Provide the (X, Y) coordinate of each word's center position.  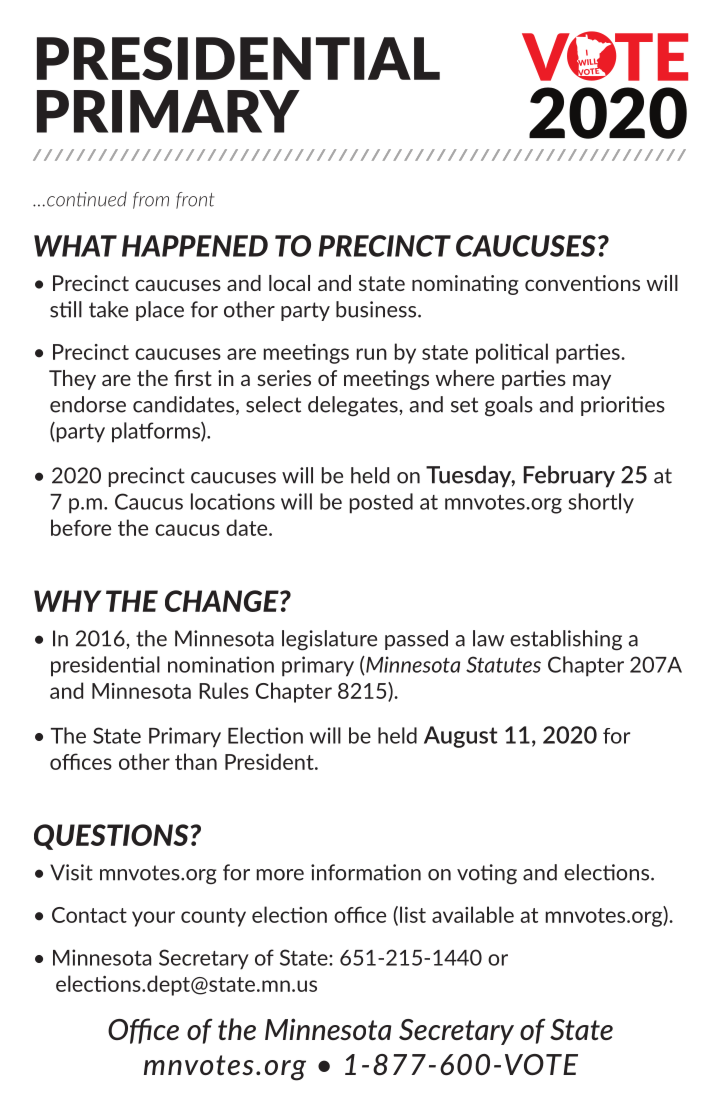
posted (381, 503)
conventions (582, 283)
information (366, 872)
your (153, 919)
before (81, 527)
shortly (601, 503)
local (289, 283)
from (151, 200)
